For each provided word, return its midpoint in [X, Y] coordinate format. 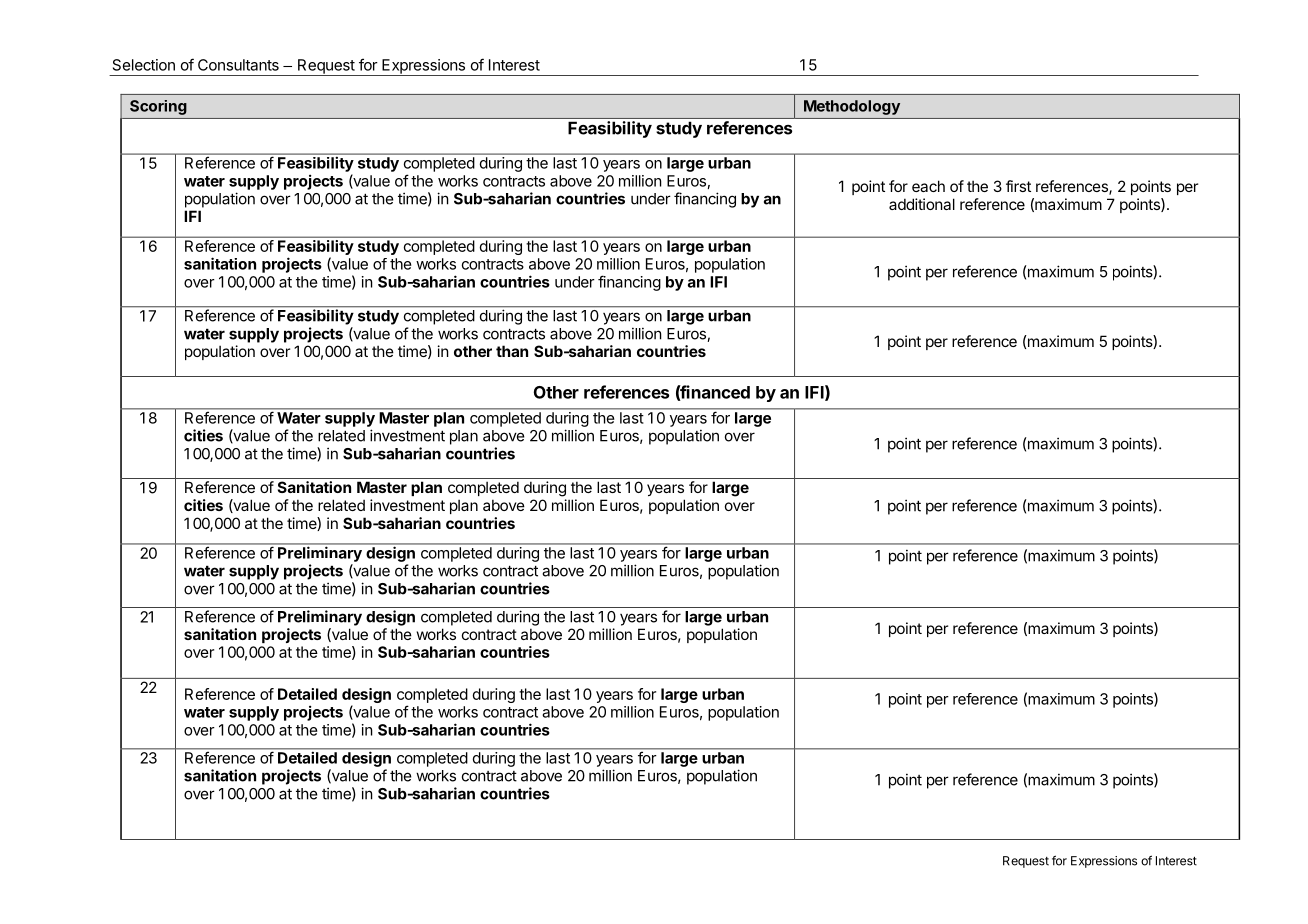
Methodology [852, 107]
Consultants [238, 65]
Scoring [158, 107]
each [928, 186]
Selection [144, 65]
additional [922, 204]
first [1018, 186]
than [512, 351]
